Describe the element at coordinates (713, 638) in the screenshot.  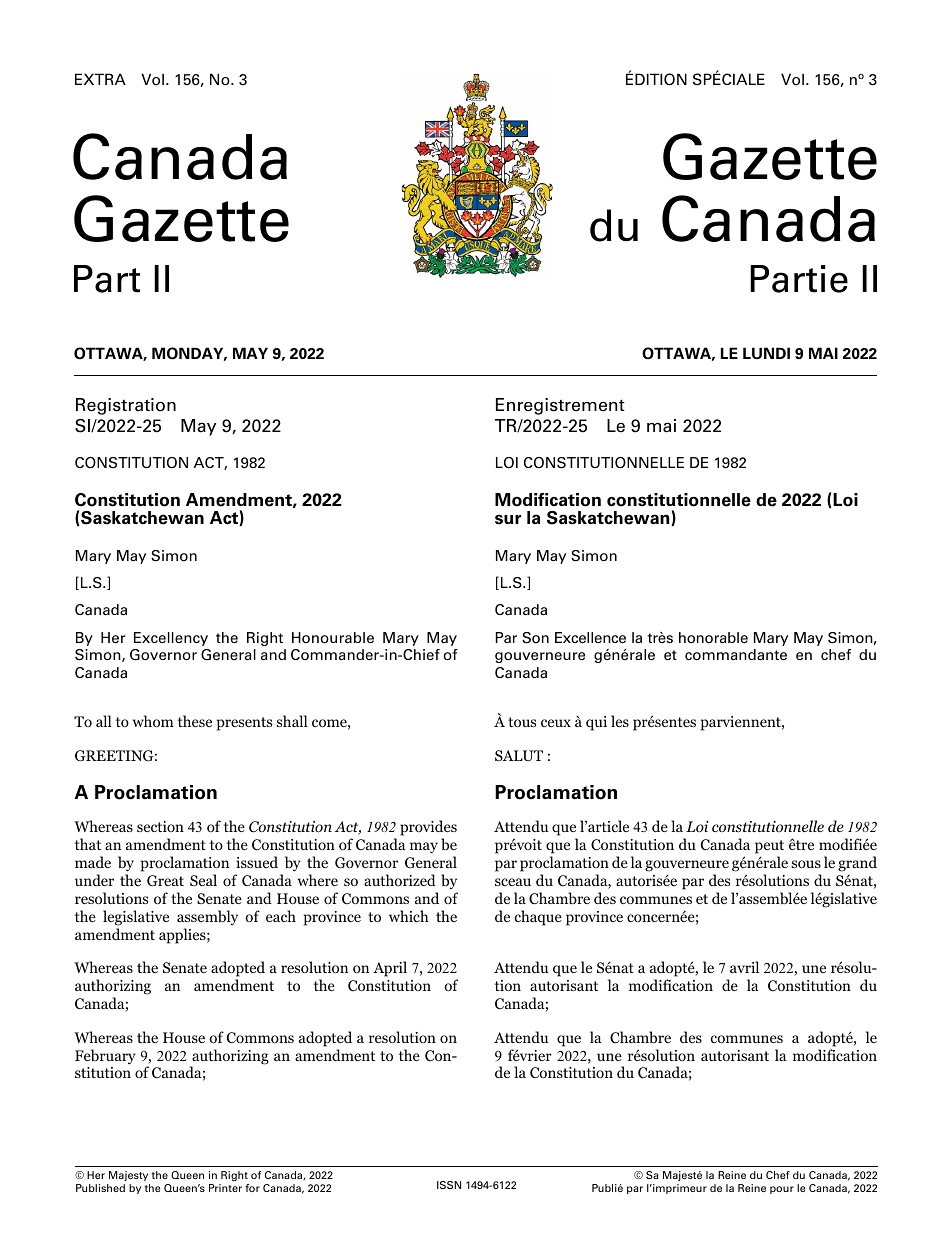
I see `honorable` at that location.
